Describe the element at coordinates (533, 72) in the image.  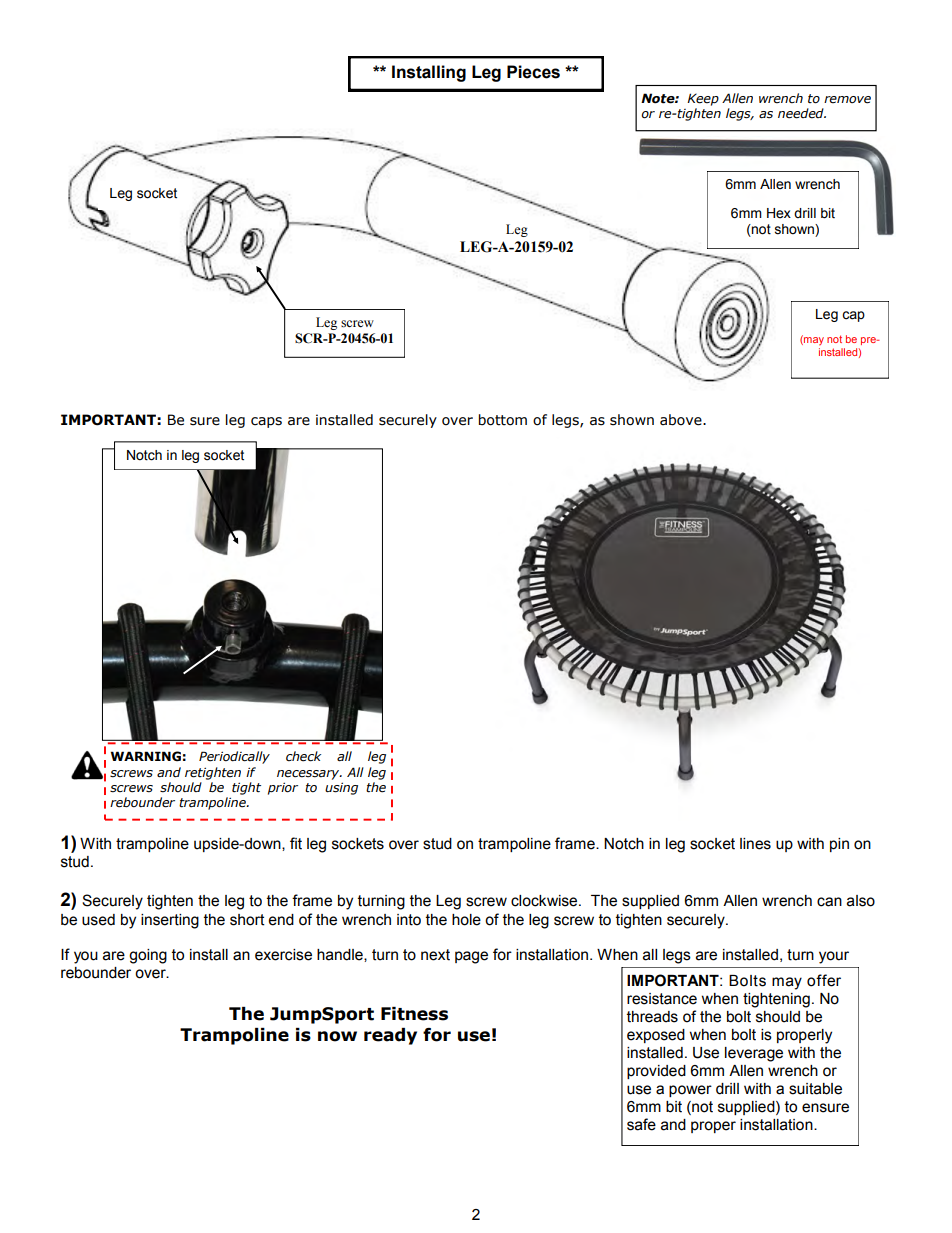
I see `Pieces` at that location.
